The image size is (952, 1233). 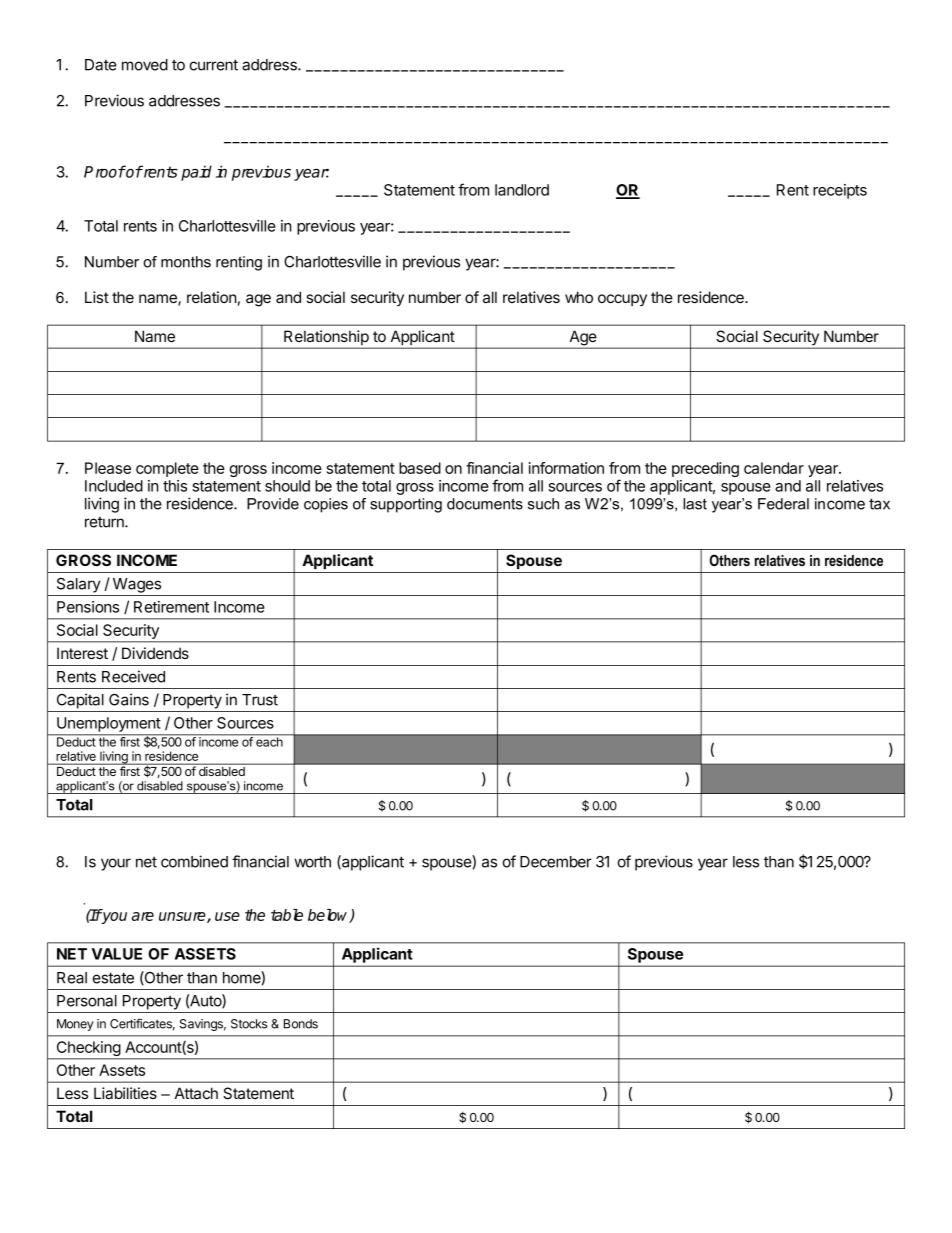 What do you see at coordinates (312, 862) in the image?
I see `worth` at bounding box center [312, 862].
